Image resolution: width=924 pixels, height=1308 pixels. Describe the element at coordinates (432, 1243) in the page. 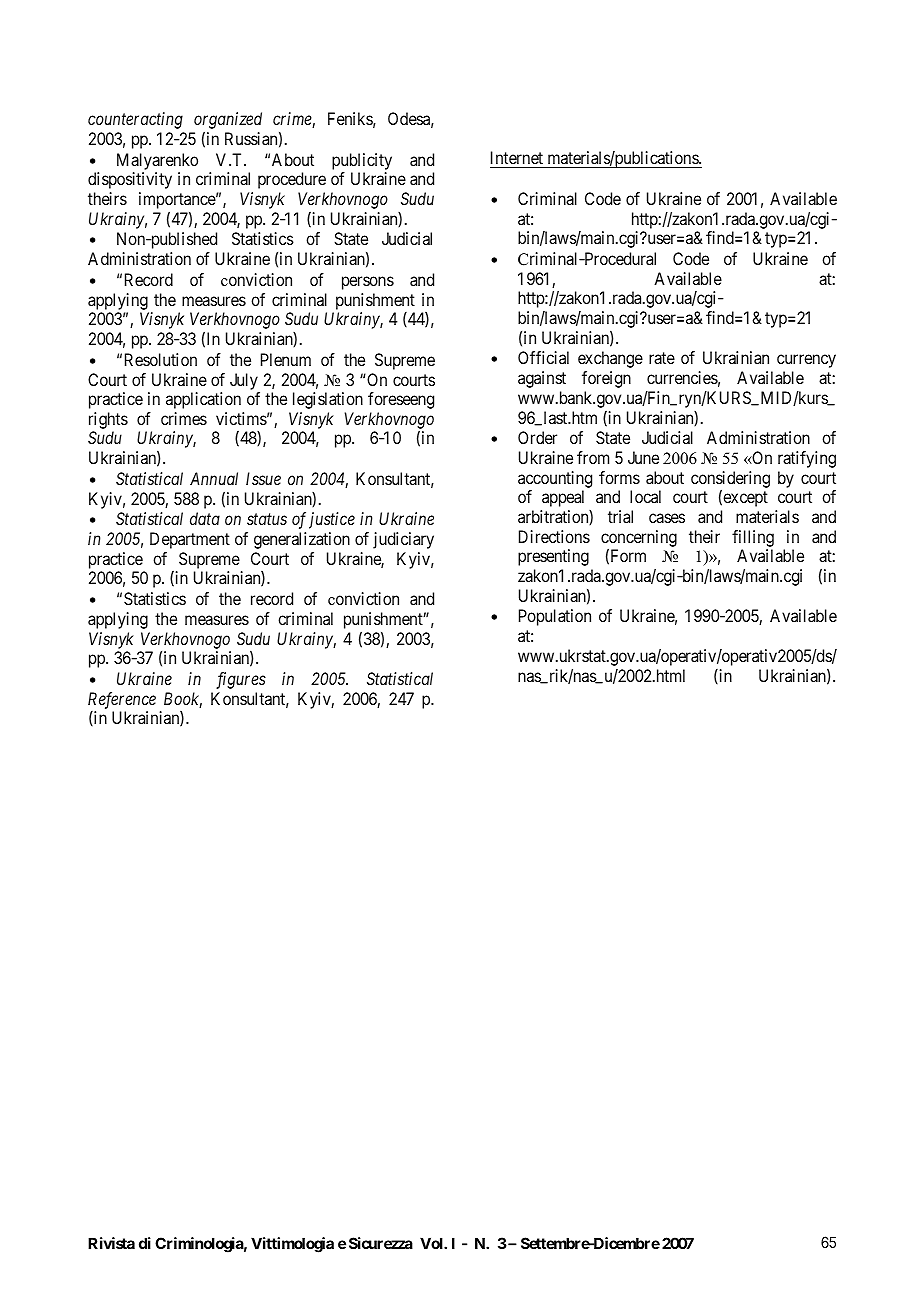

I see `Vol` at that location.
